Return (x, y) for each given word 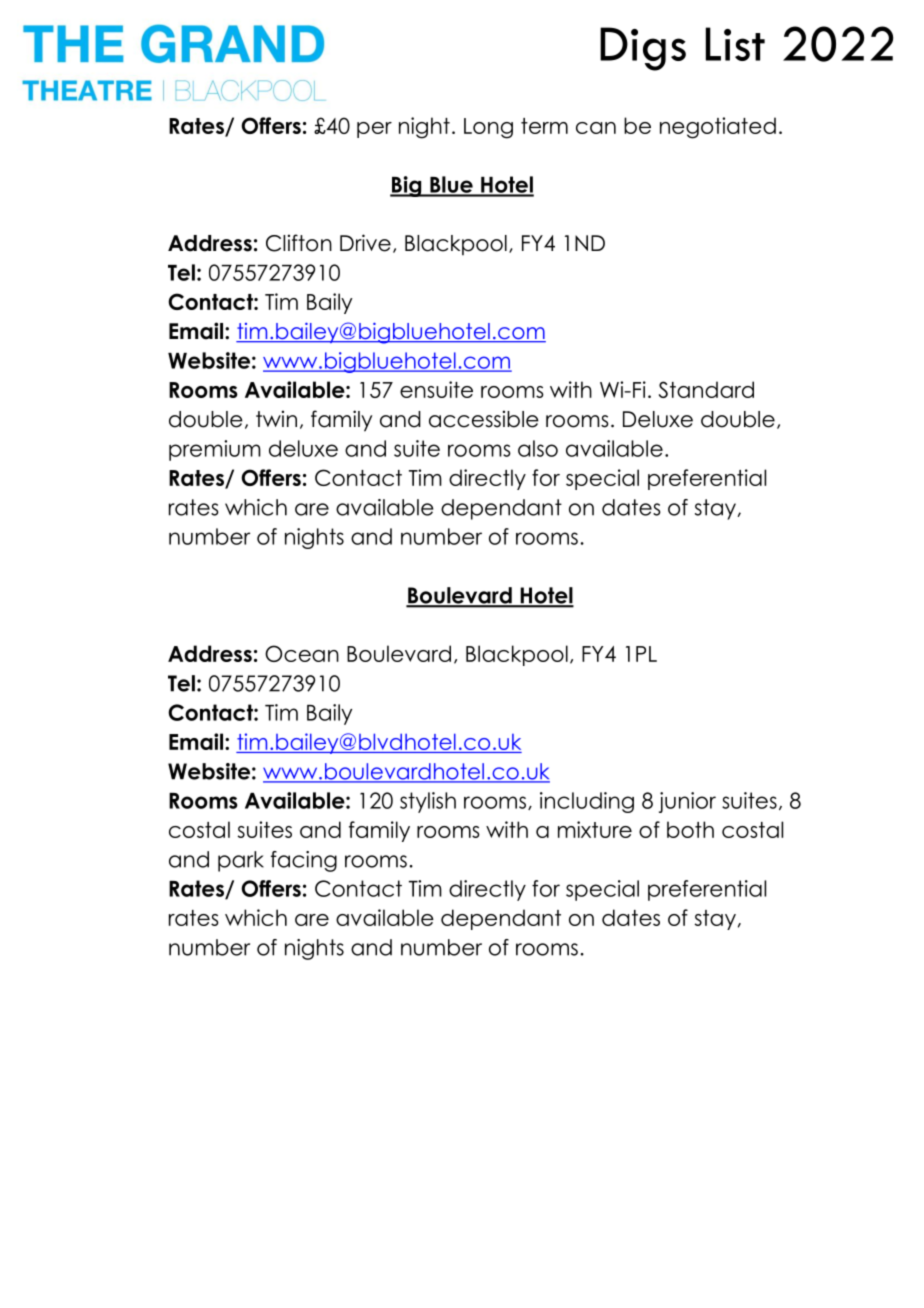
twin (276, 418)
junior (687, 802)
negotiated (718, 128)
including (587, 802)
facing (304, 861)
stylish (428, 802)
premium (215, 450)
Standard (706, 389)
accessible (484, 419)
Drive (365, 243)
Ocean (302, 653)
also (538, 448)
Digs (643, 49)
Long (488, 128)
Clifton (299, 243)
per (374, 130)
